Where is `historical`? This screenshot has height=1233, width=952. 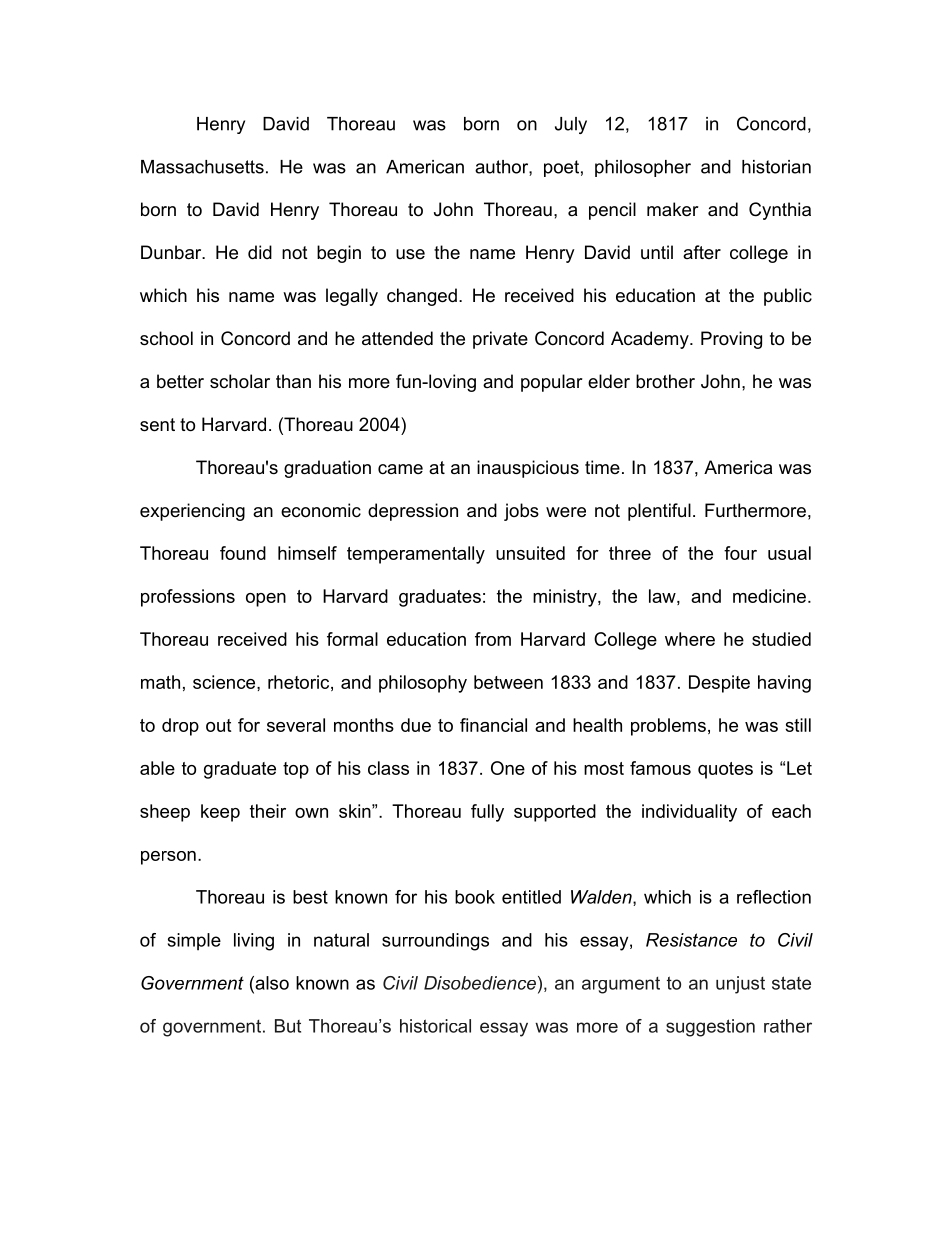 historical is located at coordinates (435, 1026).
